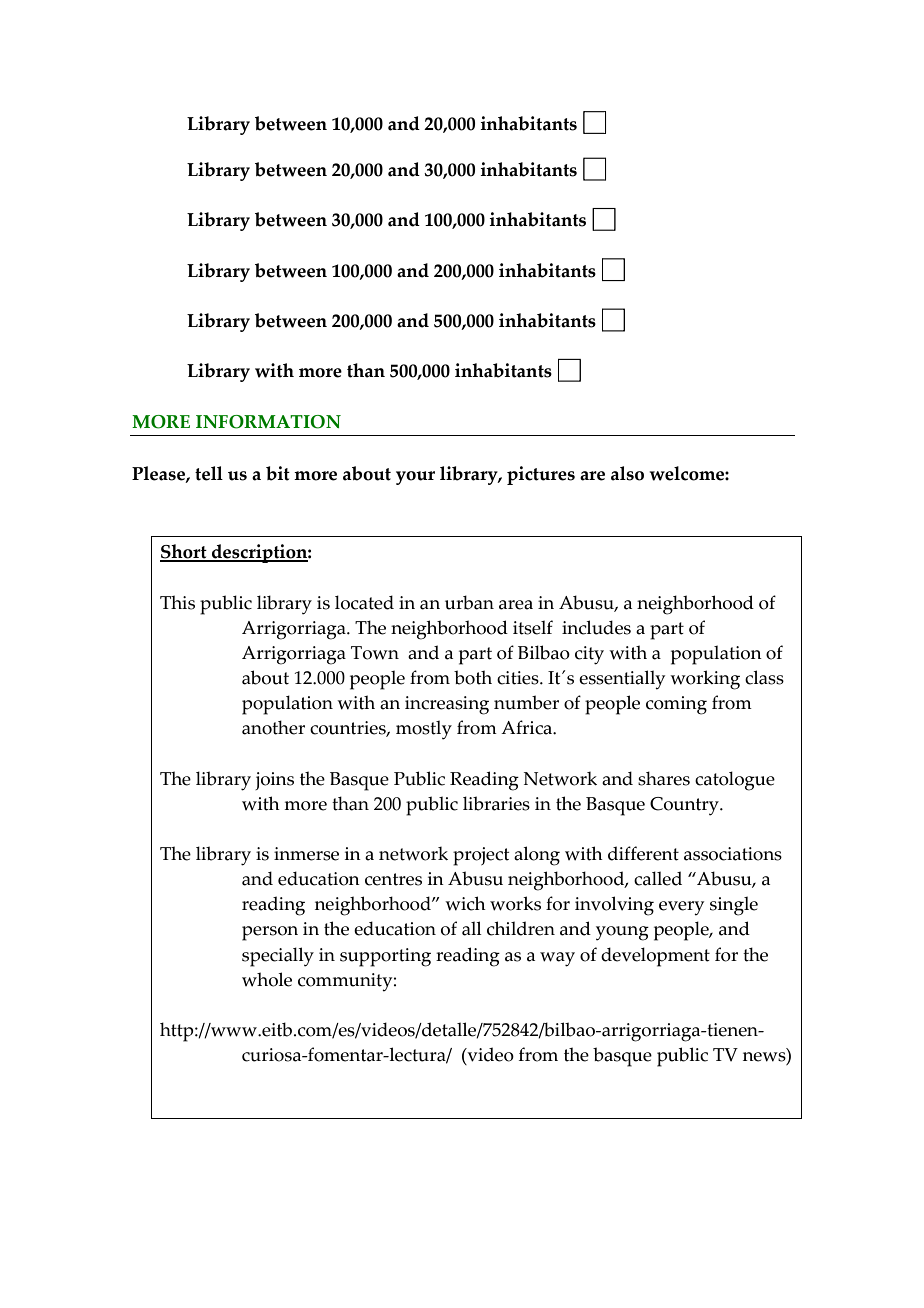 This screenshot has height=1308, width=924. Describe the element at coordinates (278, 957) in the screenshot. I see `specially` at that location.
